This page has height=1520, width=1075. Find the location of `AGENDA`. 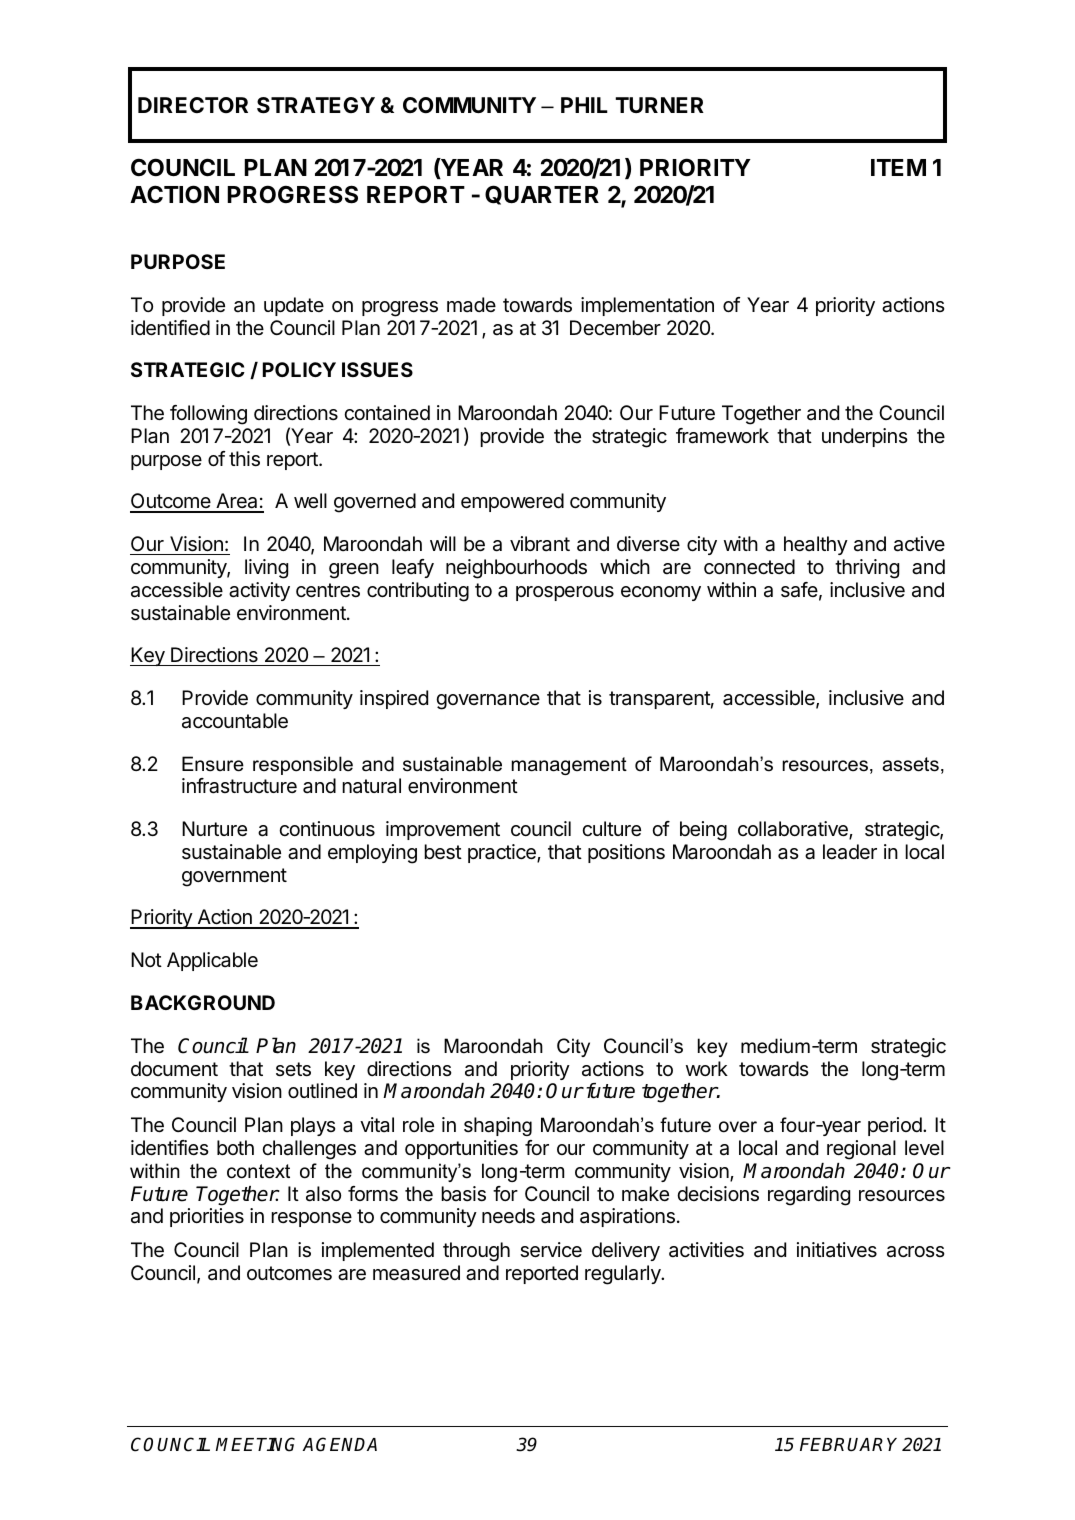

AGENDA is located at coordinates (339, 1444).
